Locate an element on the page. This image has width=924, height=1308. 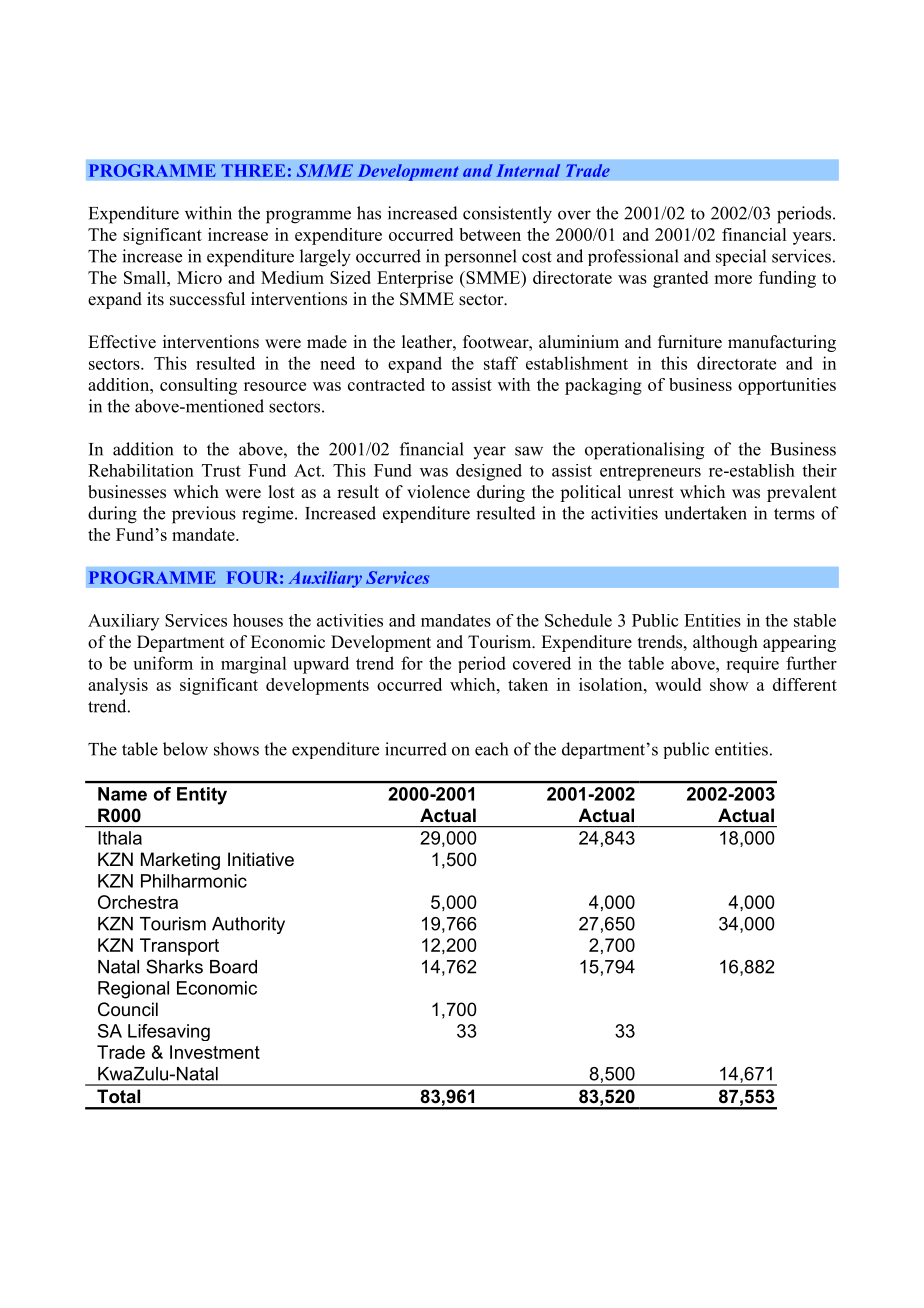
Lifesaving is located at coordinates (169, 1032).
